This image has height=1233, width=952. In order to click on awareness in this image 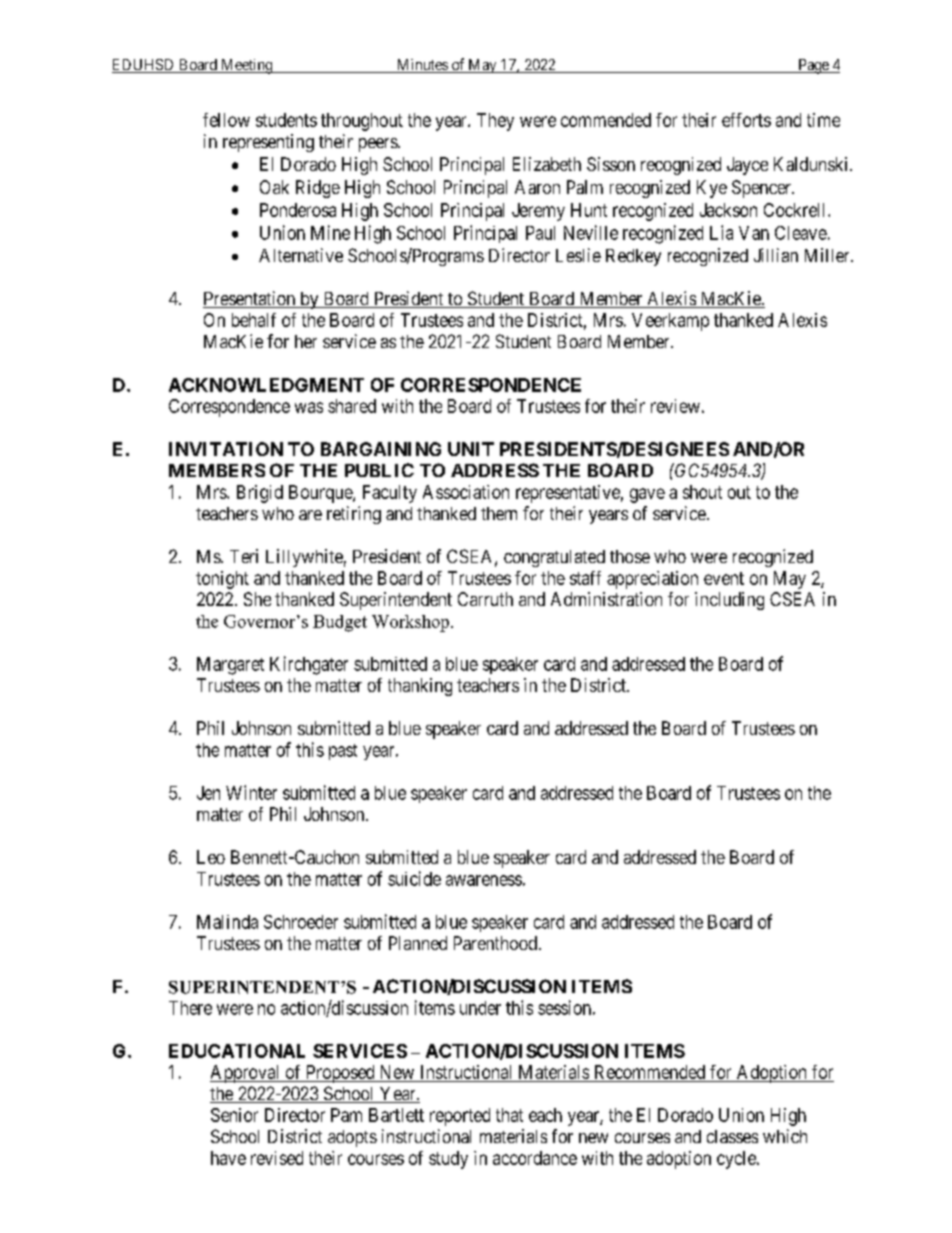, I will do `click(484, 880)`.
